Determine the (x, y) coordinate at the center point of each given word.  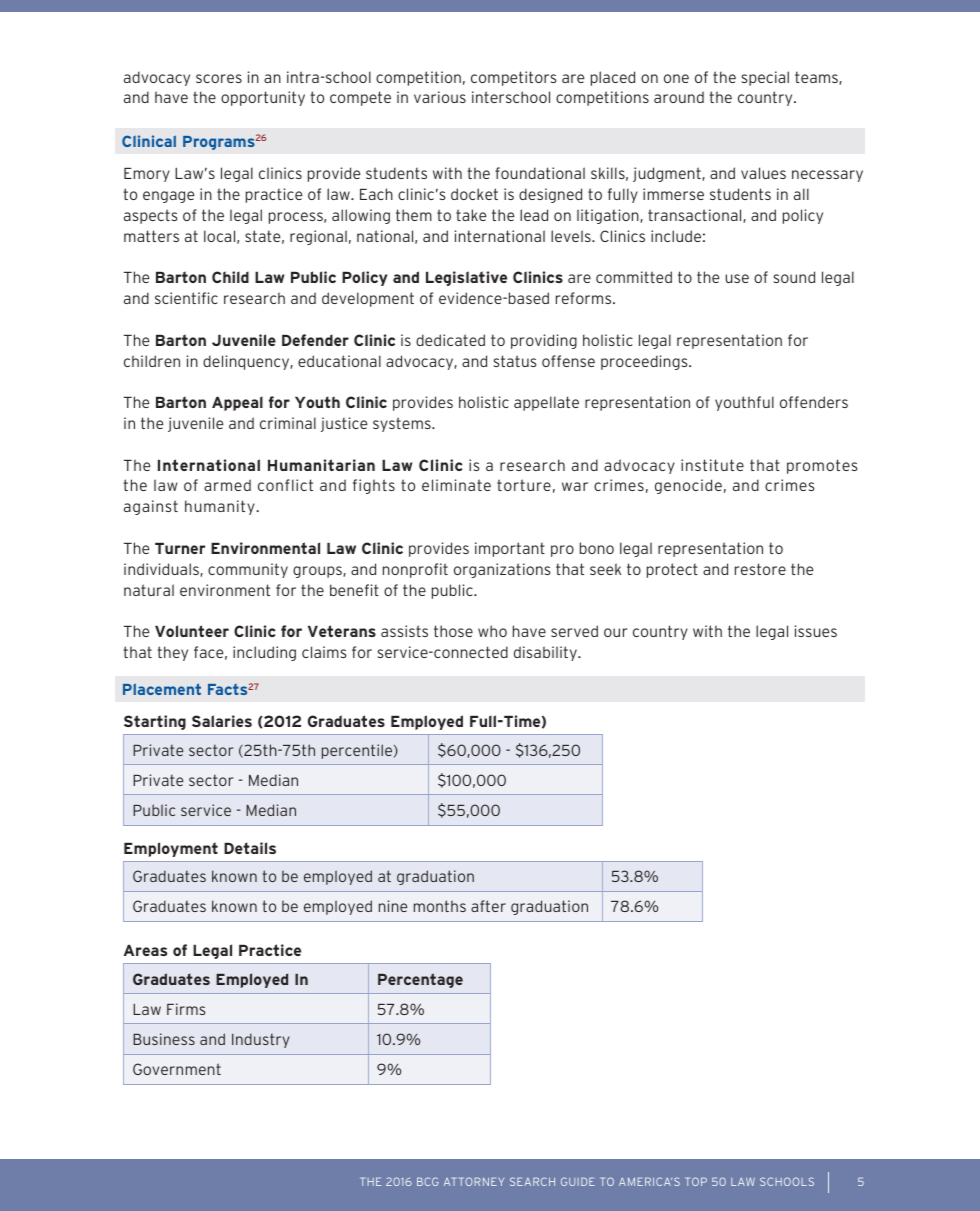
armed (227, 485)
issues (816, 631)
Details (250, 848)
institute (712, 465)
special (765, 78)
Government (177, 1069)
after (488, 906)
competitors (513, 78)
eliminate (456, 485)
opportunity (263, 98)
